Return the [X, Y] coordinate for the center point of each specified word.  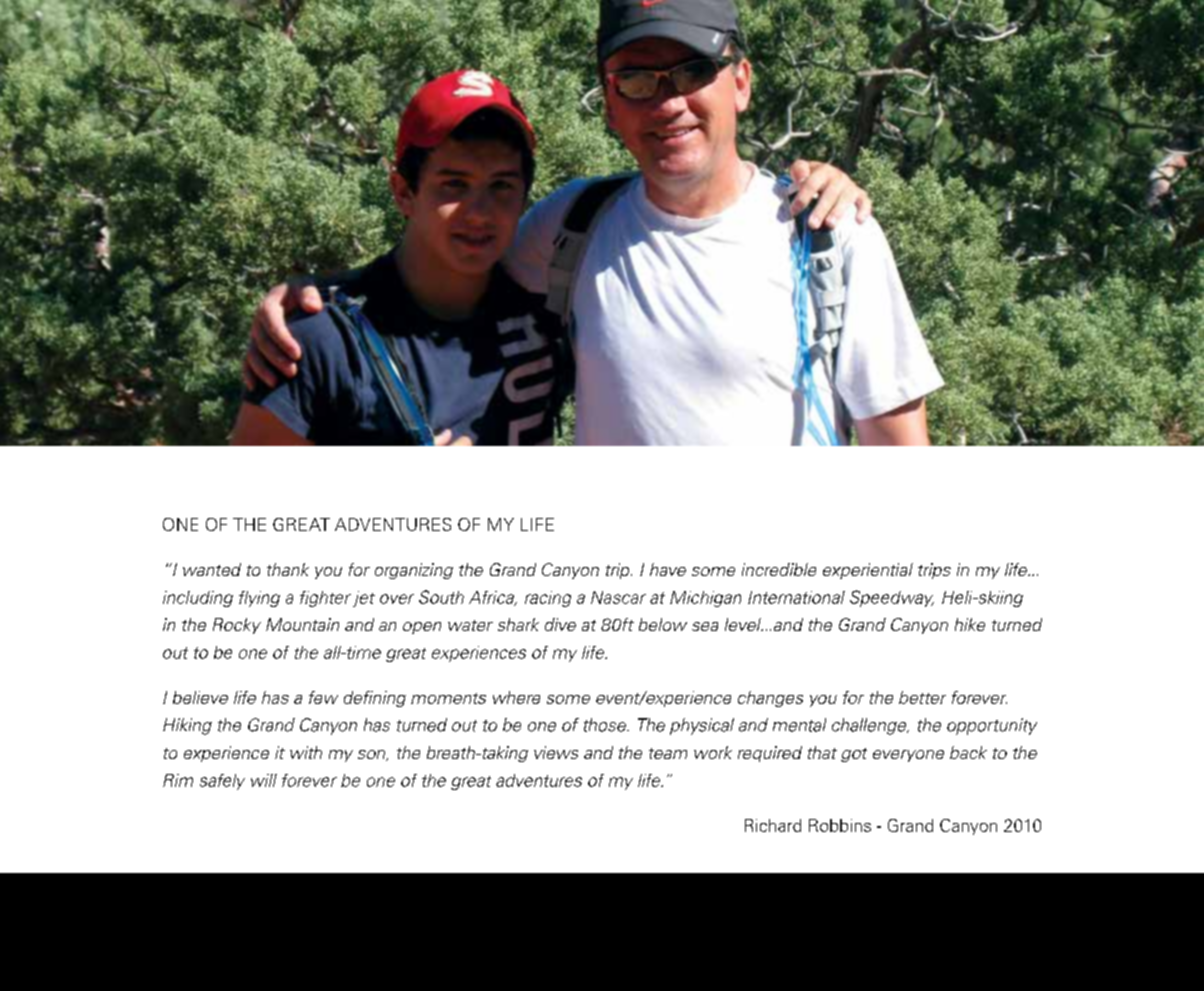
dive [560, 624]
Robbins [840, 825]
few [323, 697]
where [516, 697]
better [922, 697]
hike [970, 624]
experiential [868, 571]
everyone [908, 756]
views [556, 752]
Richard [773, 825]
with [306, 752]
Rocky [237, 626]
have [668, 569]
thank [288, 569]
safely [222, 782]
